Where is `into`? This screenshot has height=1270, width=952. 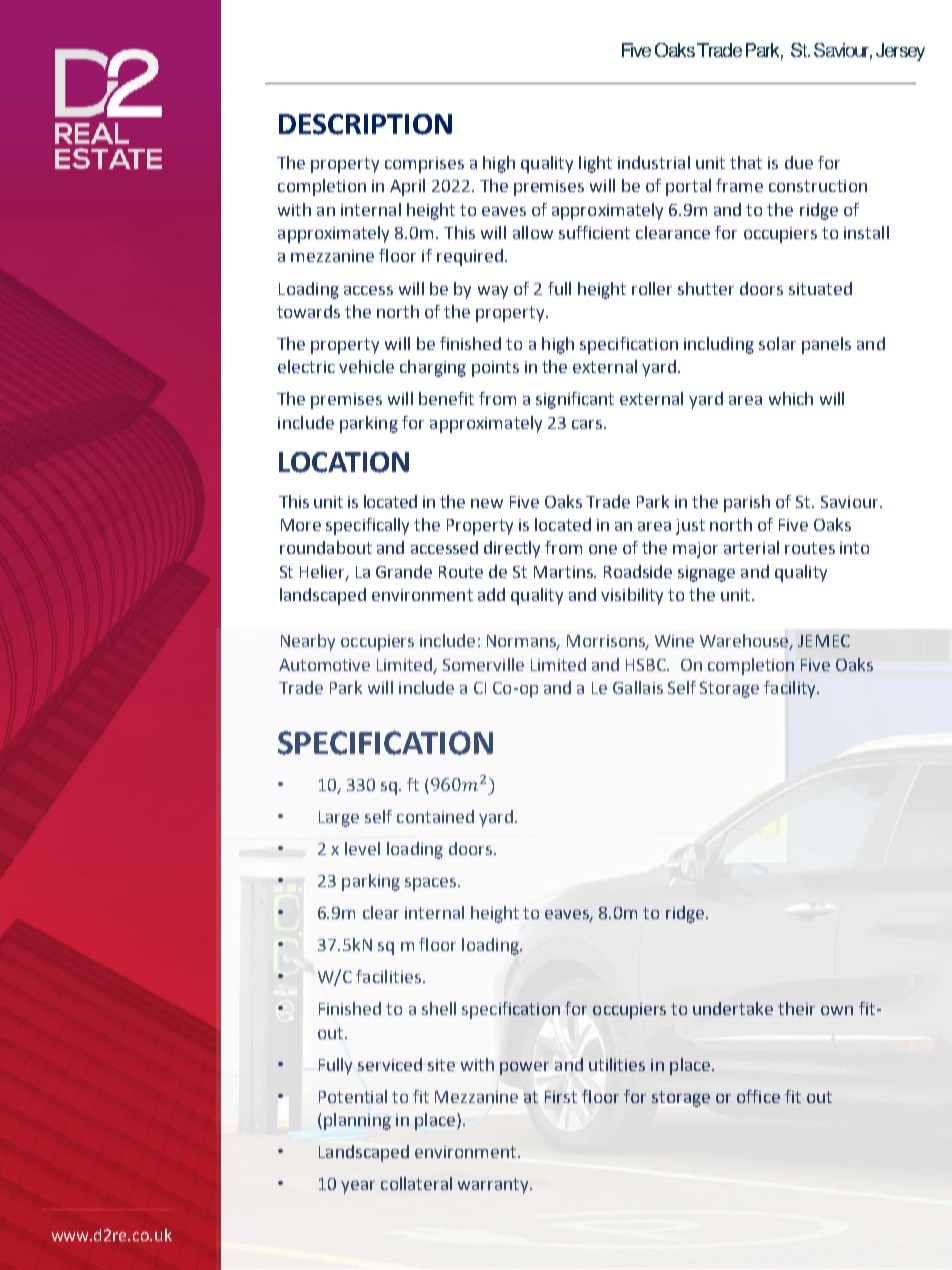 into is located at coordinates (854, 548).
